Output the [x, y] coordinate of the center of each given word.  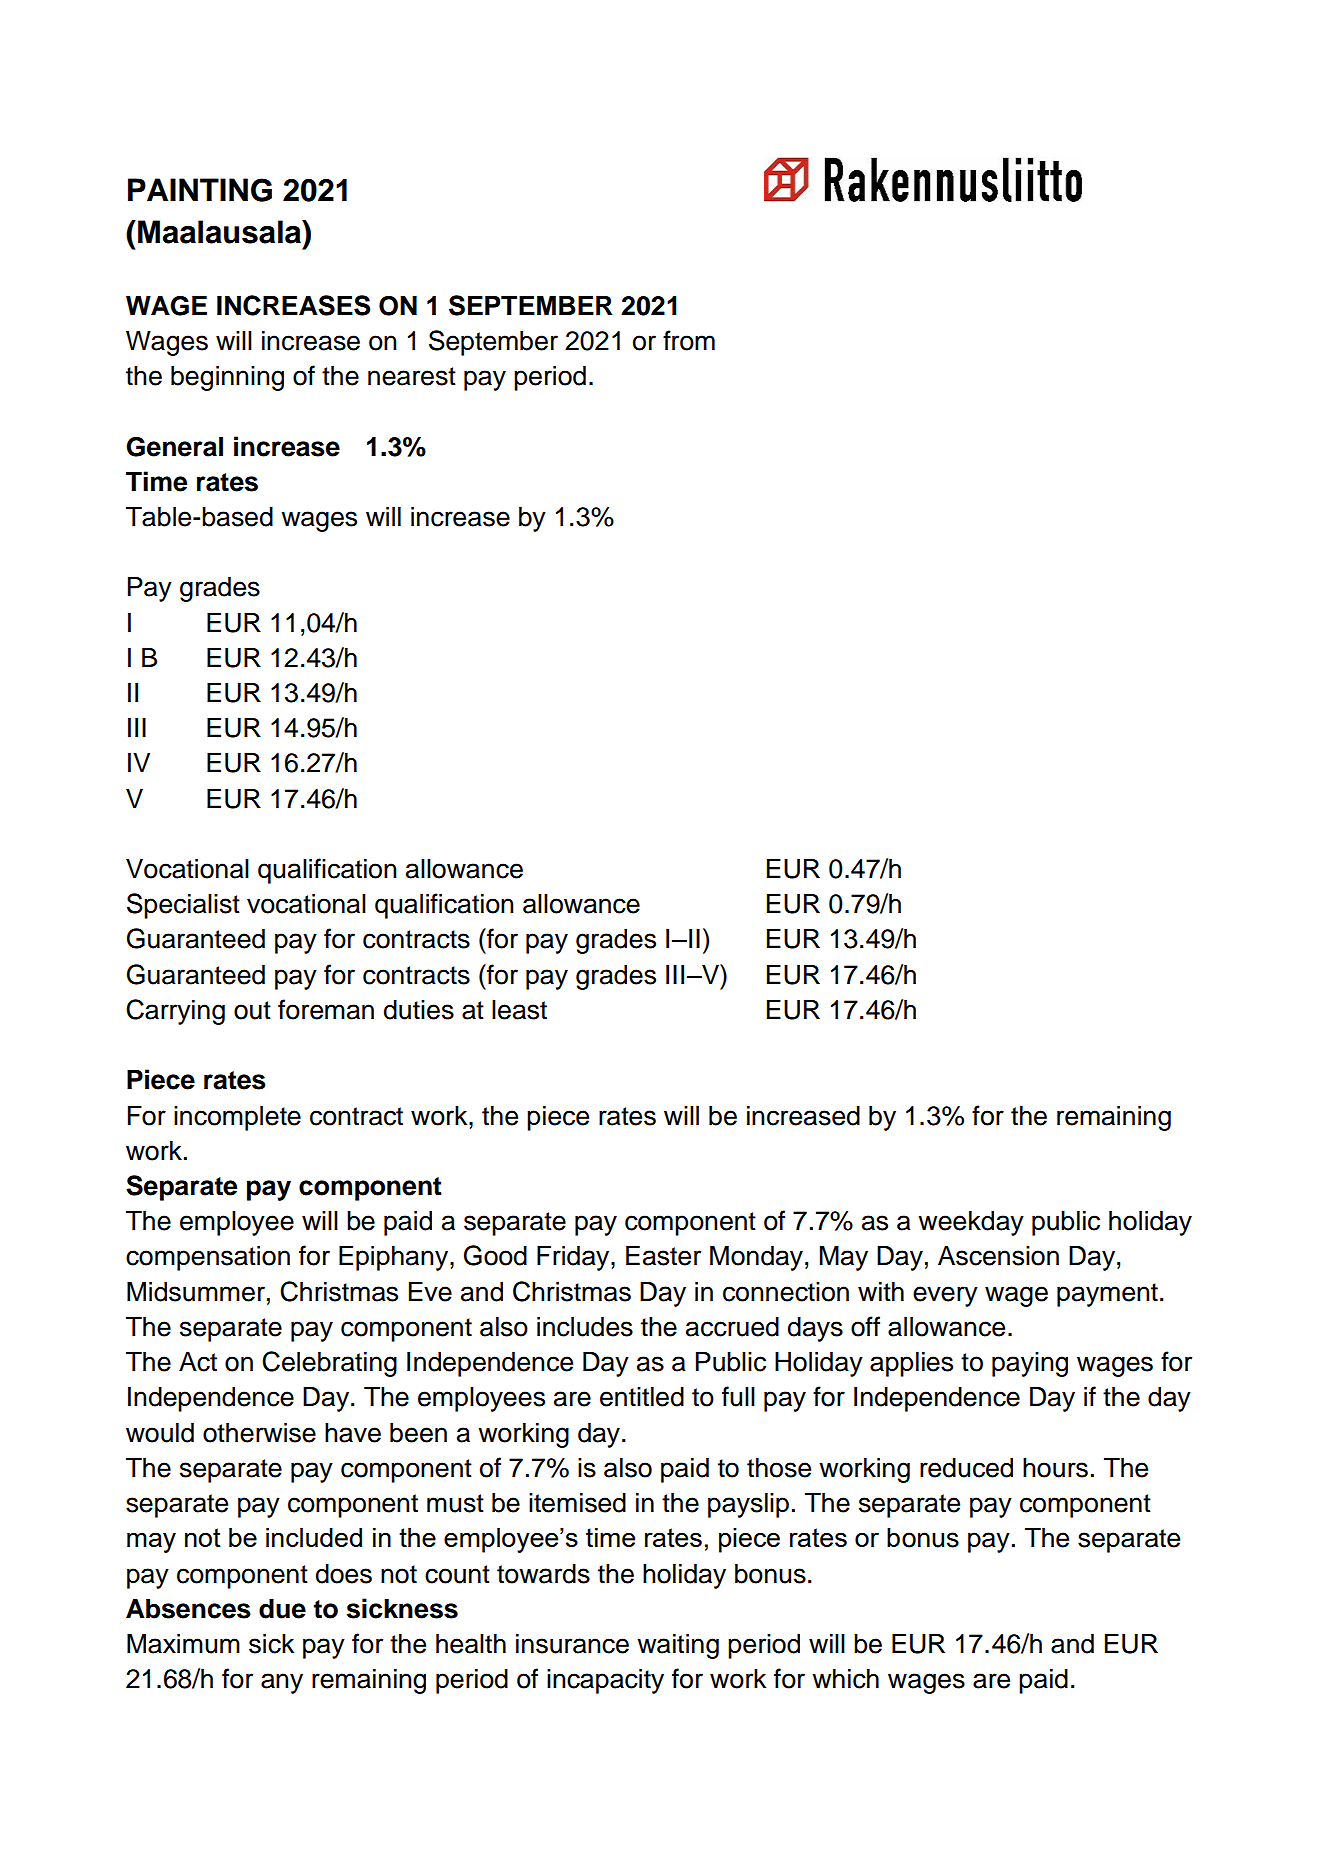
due [282, 1609]
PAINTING [200, 190]
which [845, 1679]
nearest [412, 376]
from [689, 340]
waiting [678, 1646]
